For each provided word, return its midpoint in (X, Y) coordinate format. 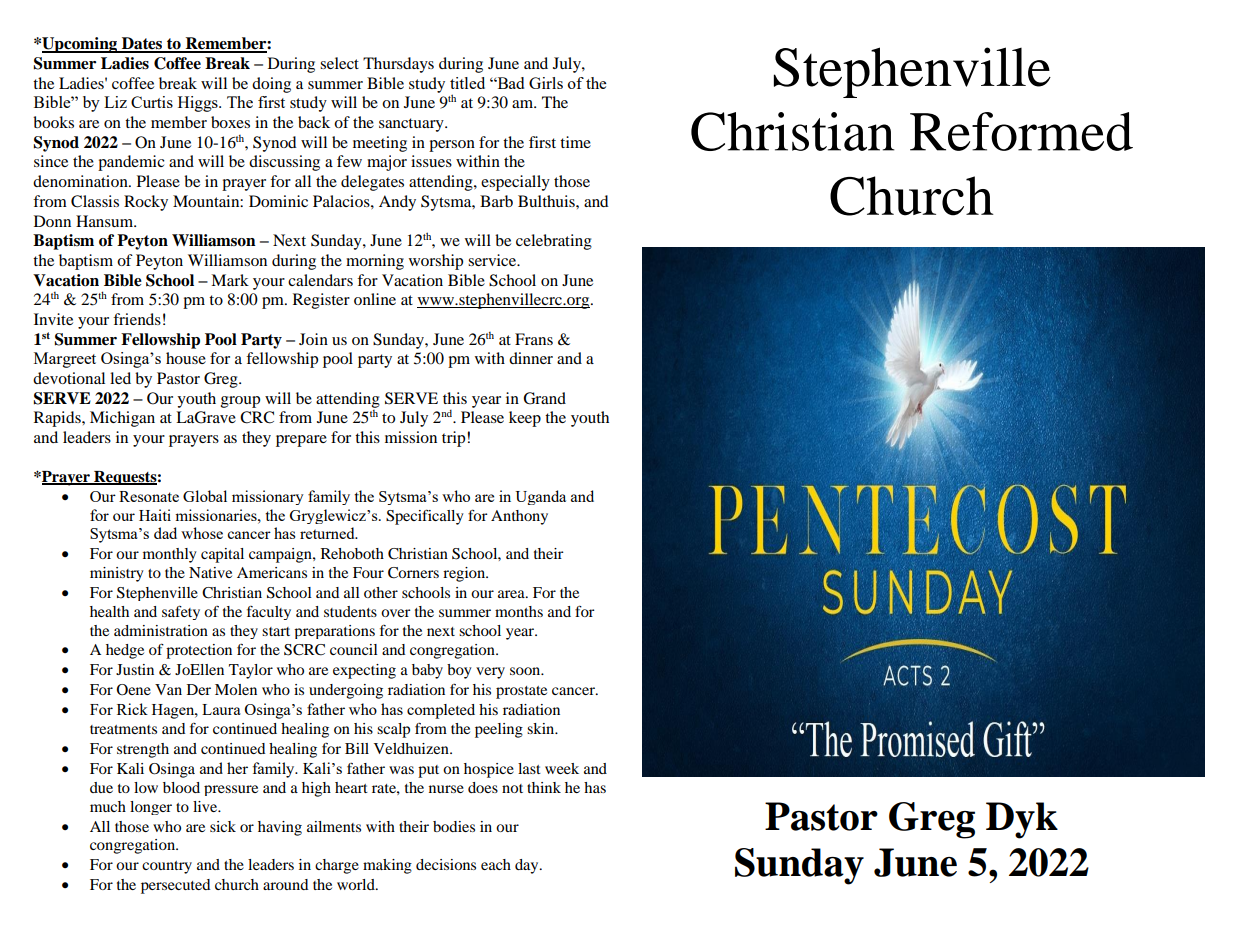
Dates (142, 44)
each (496, 864)
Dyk (1022, 820)
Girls (546, 83)
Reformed (1021, 131)
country (167, 867)
